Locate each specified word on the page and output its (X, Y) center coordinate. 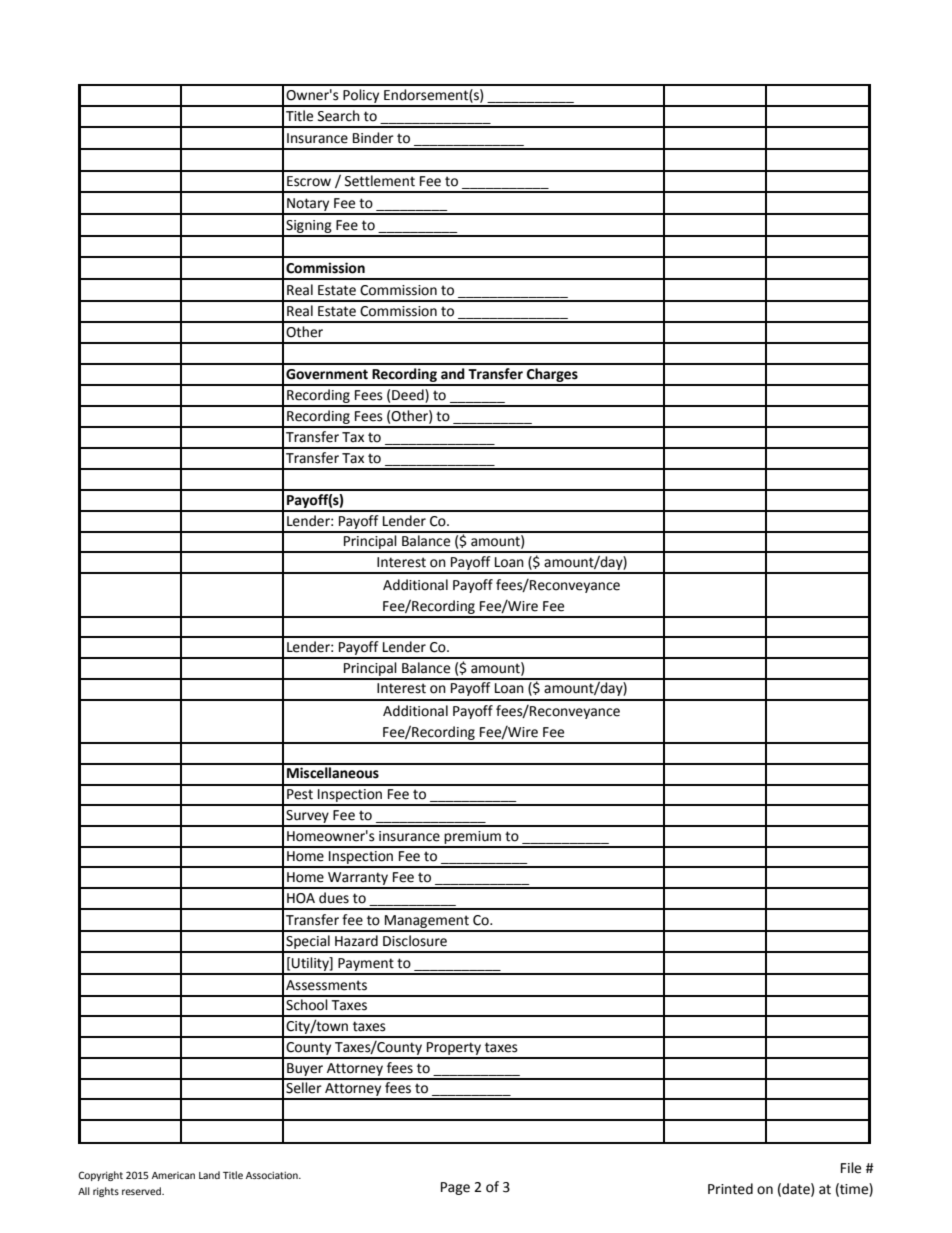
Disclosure (415, 941)
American (173, 1175)
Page (455, 1188)
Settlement (380, 181)
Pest (300, 794)
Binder (373, 138)
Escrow (309, 181)
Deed (409, 396)
